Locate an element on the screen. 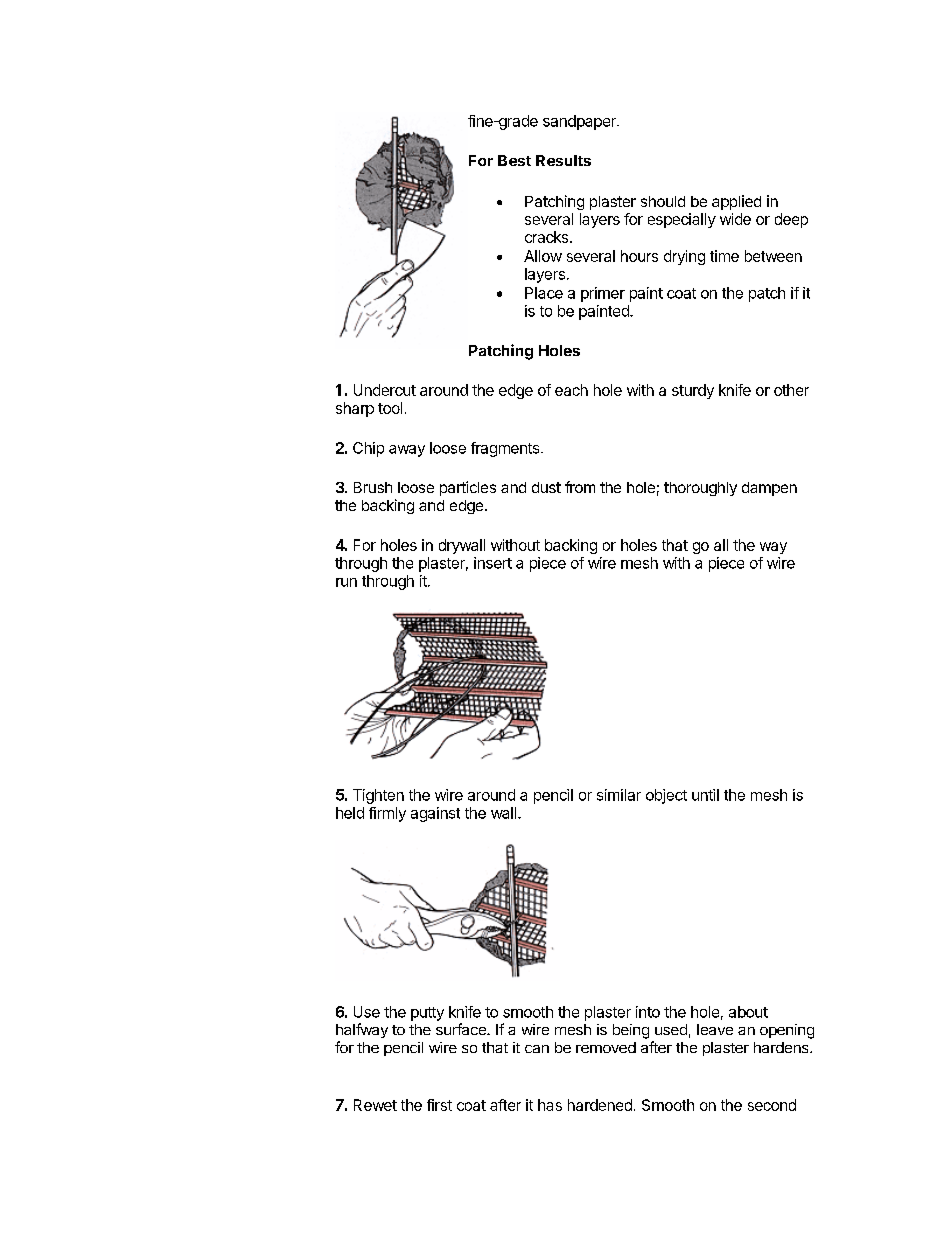 The width and height of the screenshot is (952, 1233). firmly is located at coordinates (387, 814).
